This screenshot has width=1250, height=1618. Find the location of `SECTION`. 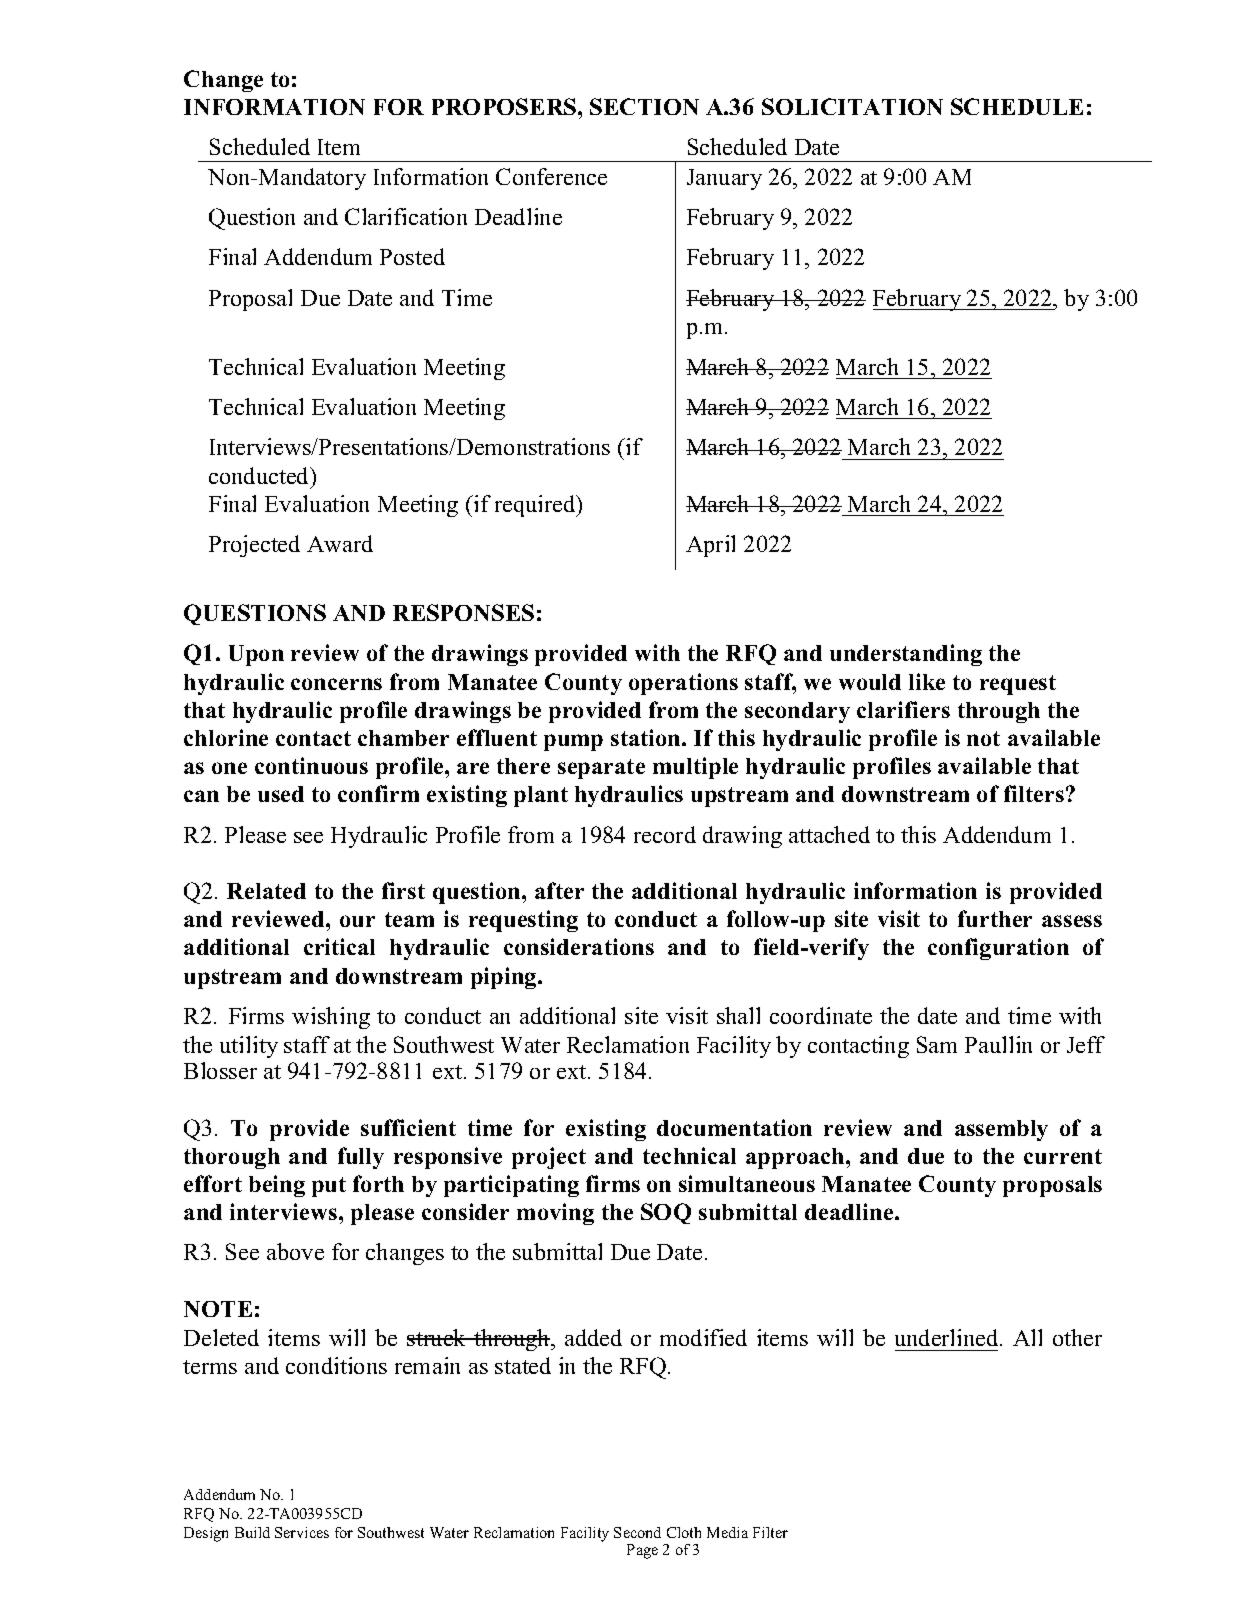

SECTION is located at coordinates (644, 106).
